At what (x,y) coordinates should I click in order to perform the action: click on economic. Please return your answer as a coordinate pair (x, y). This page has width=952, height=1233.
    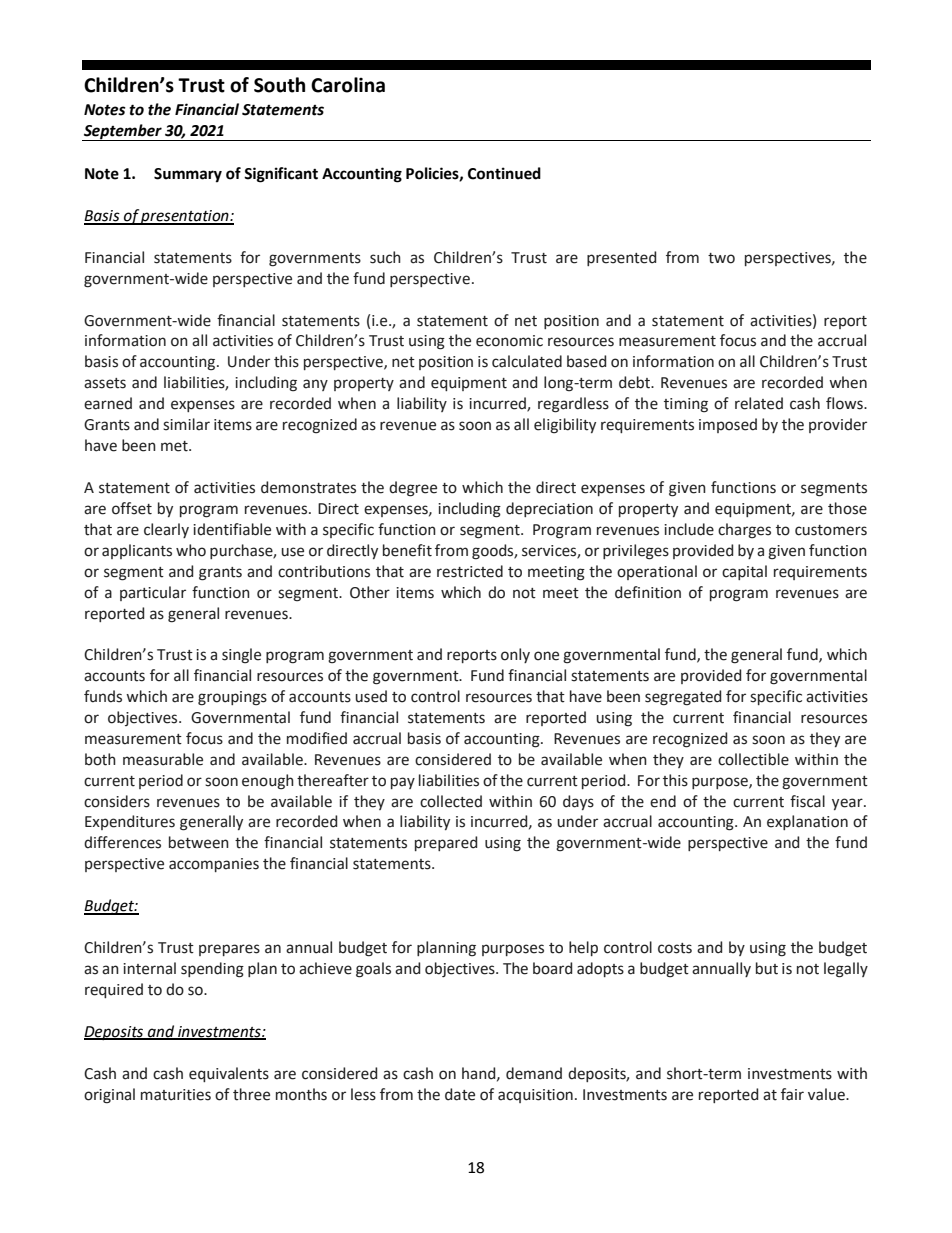
    Looking at the image, I should click on (509, 341).
